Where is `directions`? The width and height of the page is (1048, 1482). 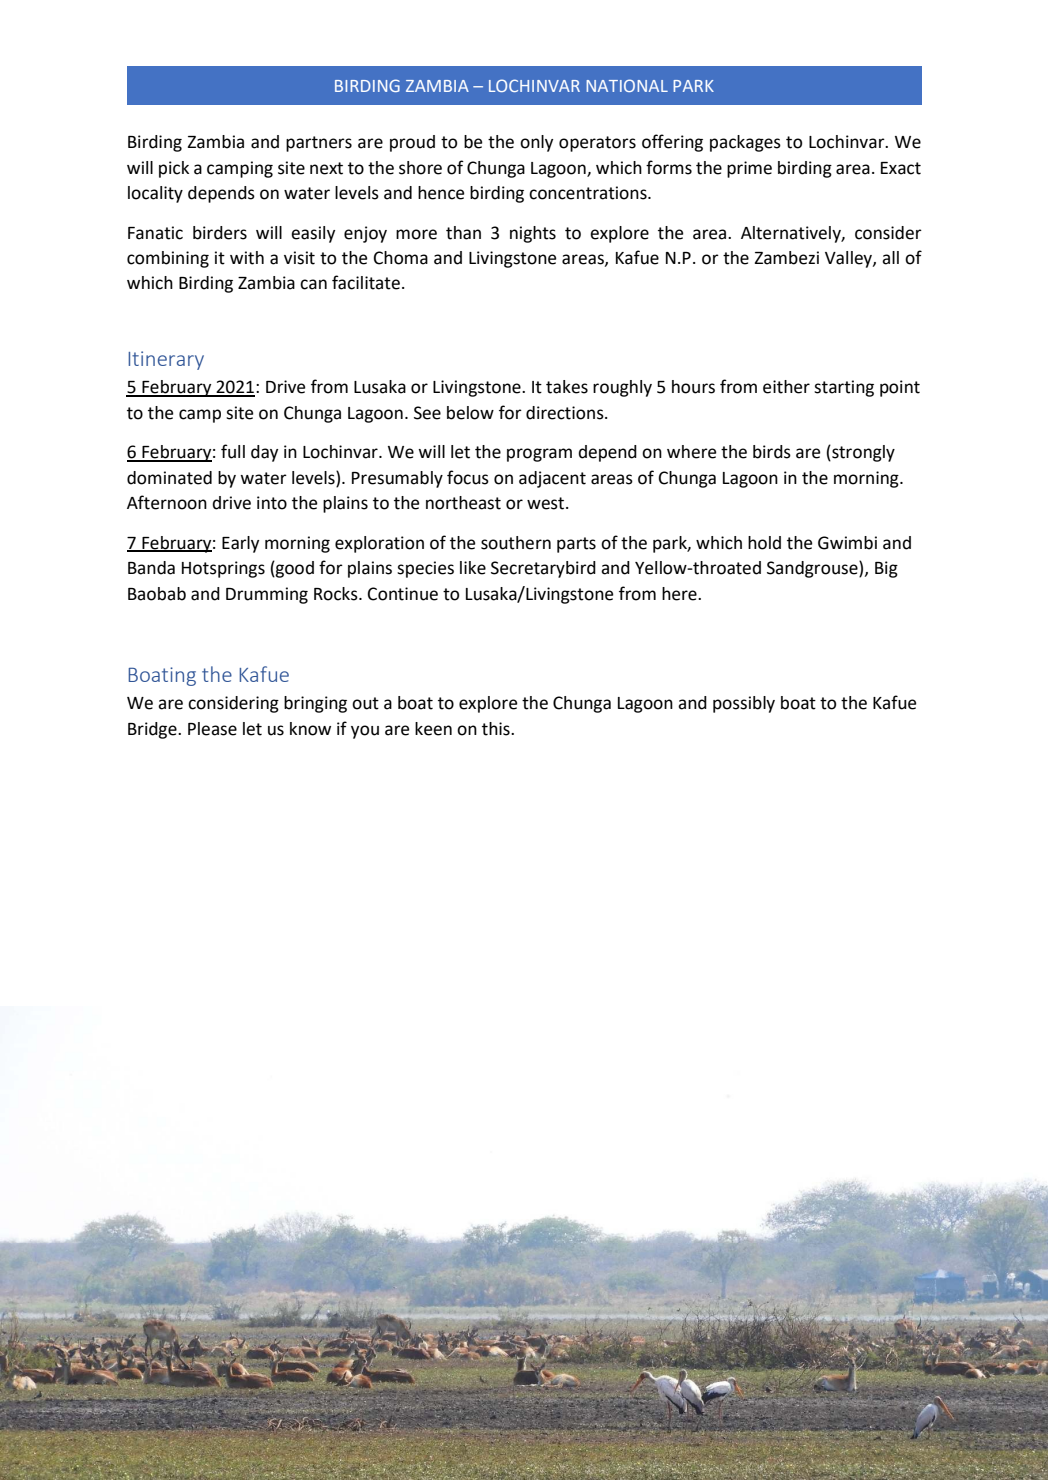
directions is located at coordinates (566, 413).
